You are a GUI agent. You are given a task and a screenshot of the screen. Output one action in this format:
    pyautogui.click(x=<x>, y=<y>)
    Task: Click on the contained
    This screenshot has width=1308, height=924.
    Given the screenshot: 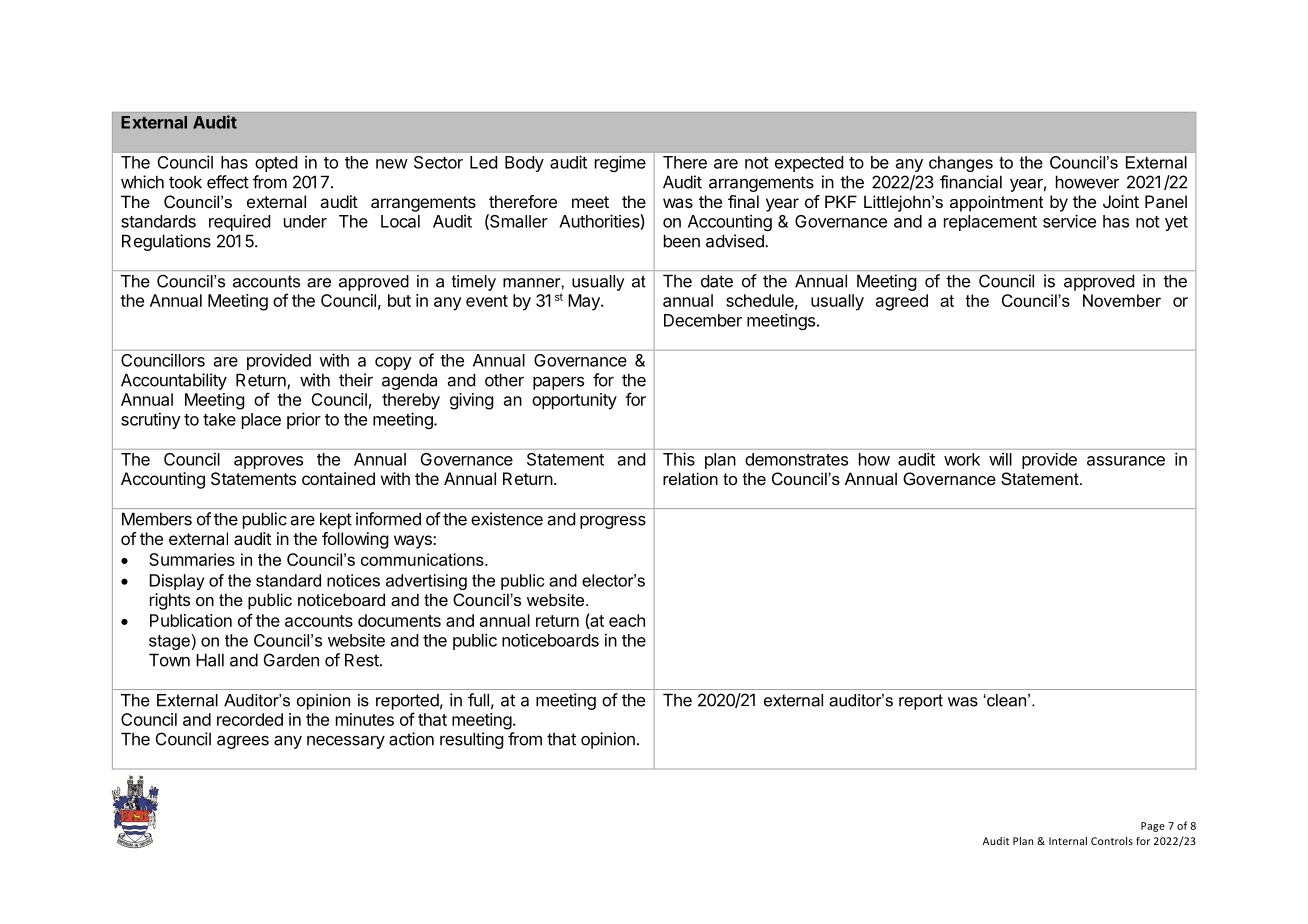 What is the action you would take?
    pyautogui.click(x=338, y=478)
